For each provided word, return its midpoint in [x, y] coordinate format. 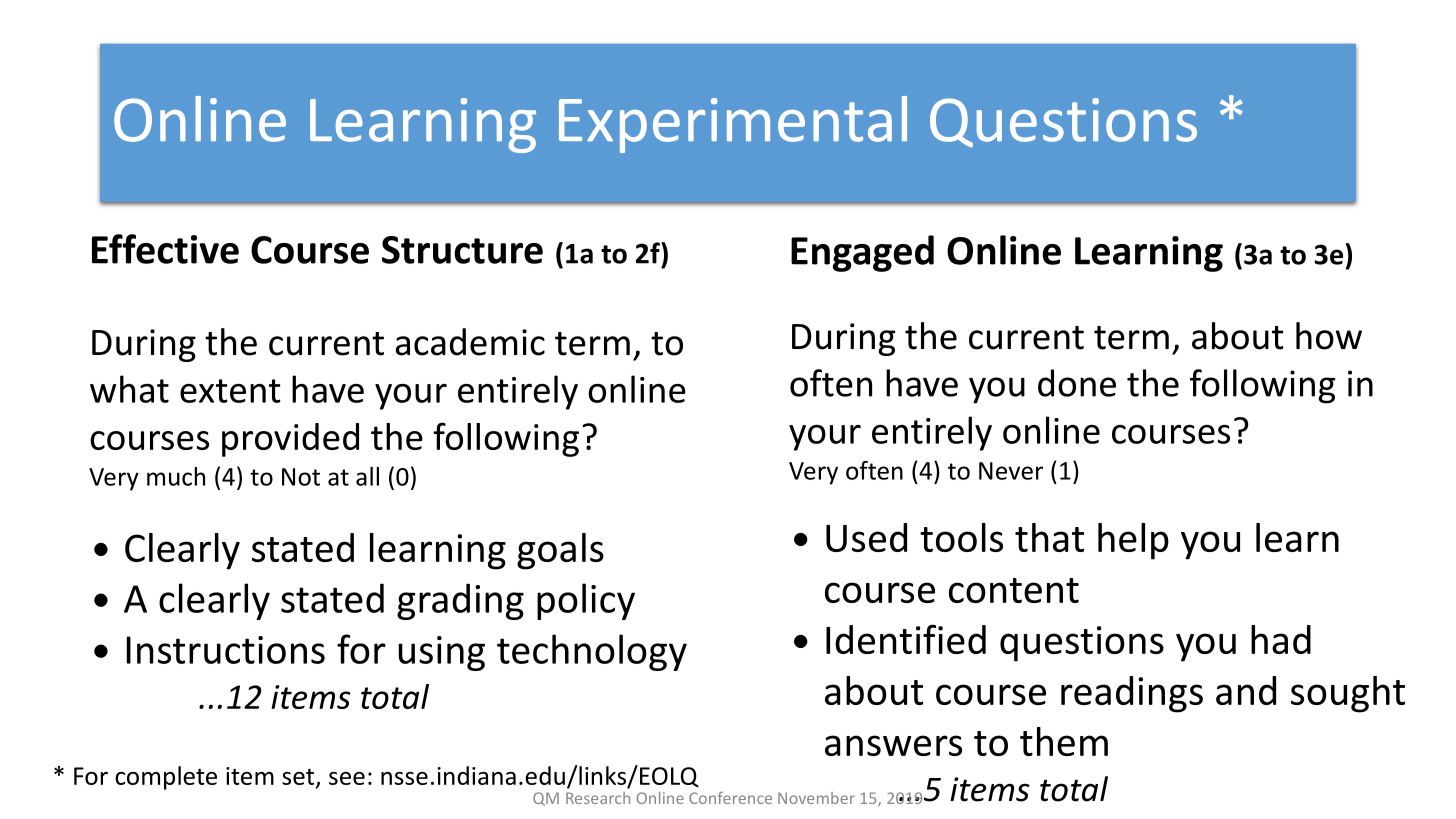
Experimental [733, 124]
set [299, 778]
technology [592, 652]
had [1281, 639]
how [1329, 336]
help [1133, 541]
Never [1011, 471]
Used [866, 537]
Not [301, 477]
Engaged [862, 253]
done [1077, 383]
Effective [165, 249]
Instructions [226, 650]
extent [230, 391]
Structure [462, 250]
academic [470, 342]
